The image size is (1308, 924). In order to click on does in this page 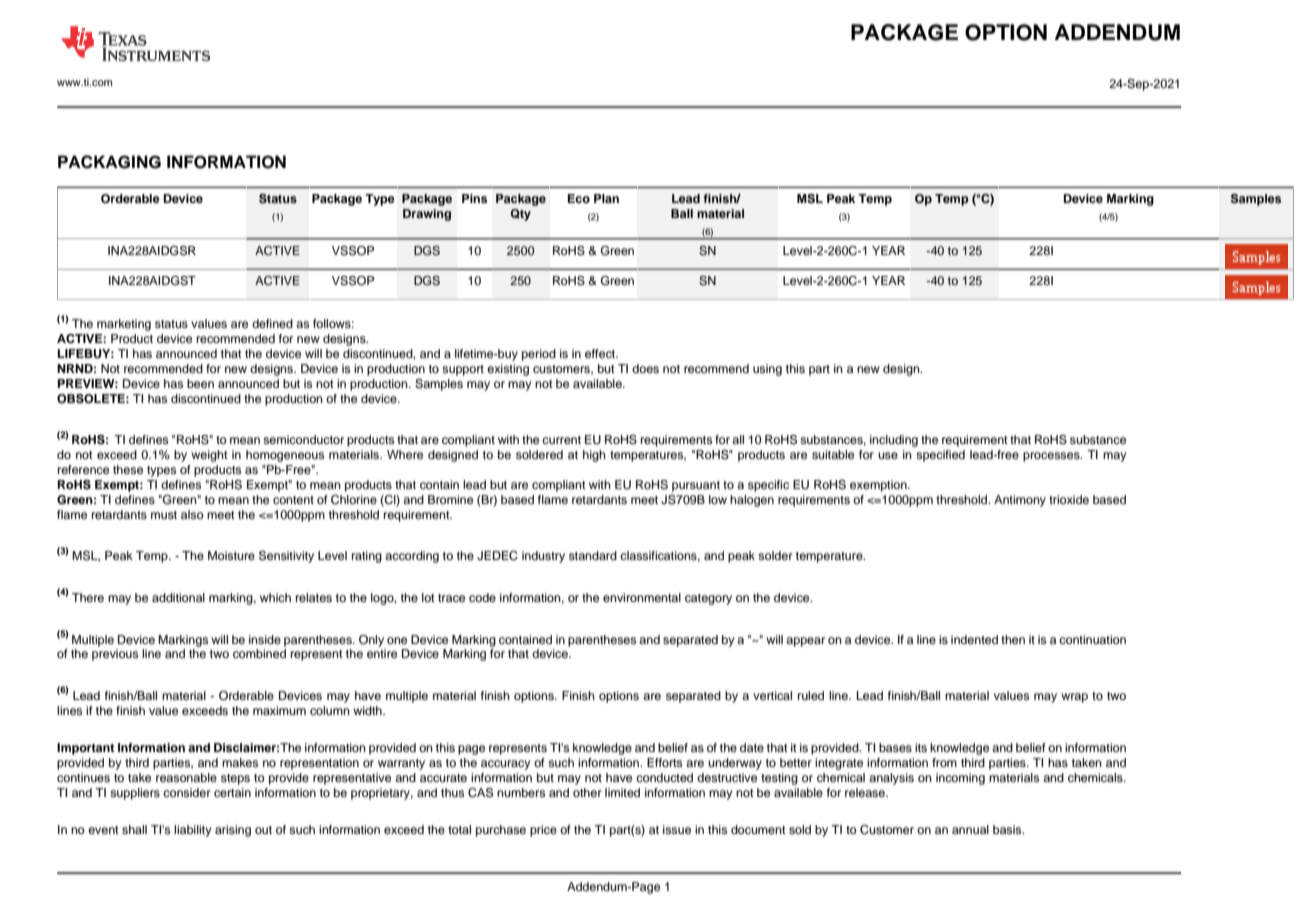, I will do `click(645, 368)`.
